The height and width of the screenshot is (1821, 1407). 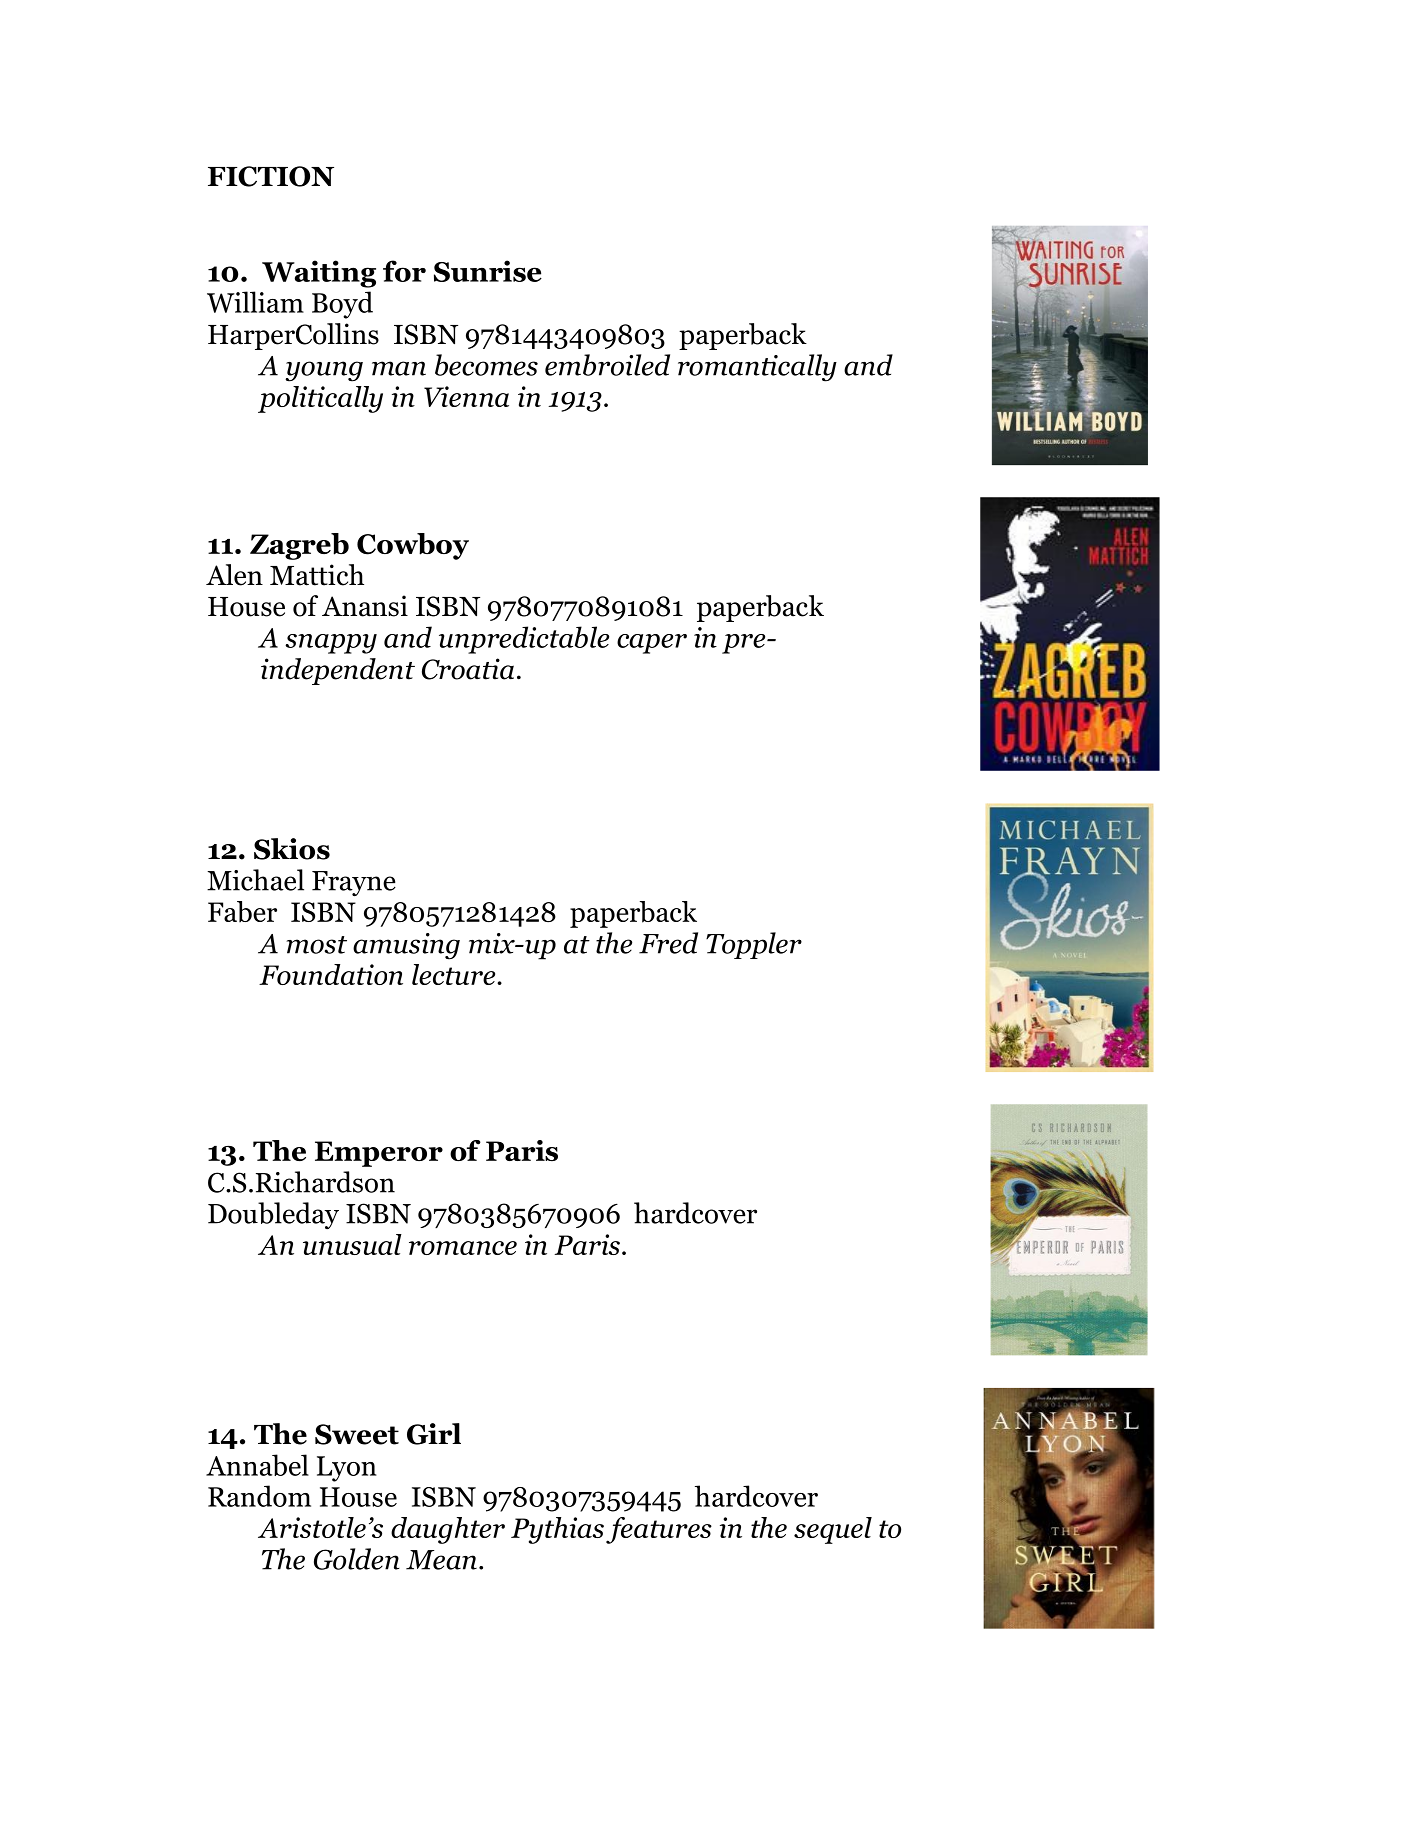 I want to click on romance, so click(x=463, y=1248).
